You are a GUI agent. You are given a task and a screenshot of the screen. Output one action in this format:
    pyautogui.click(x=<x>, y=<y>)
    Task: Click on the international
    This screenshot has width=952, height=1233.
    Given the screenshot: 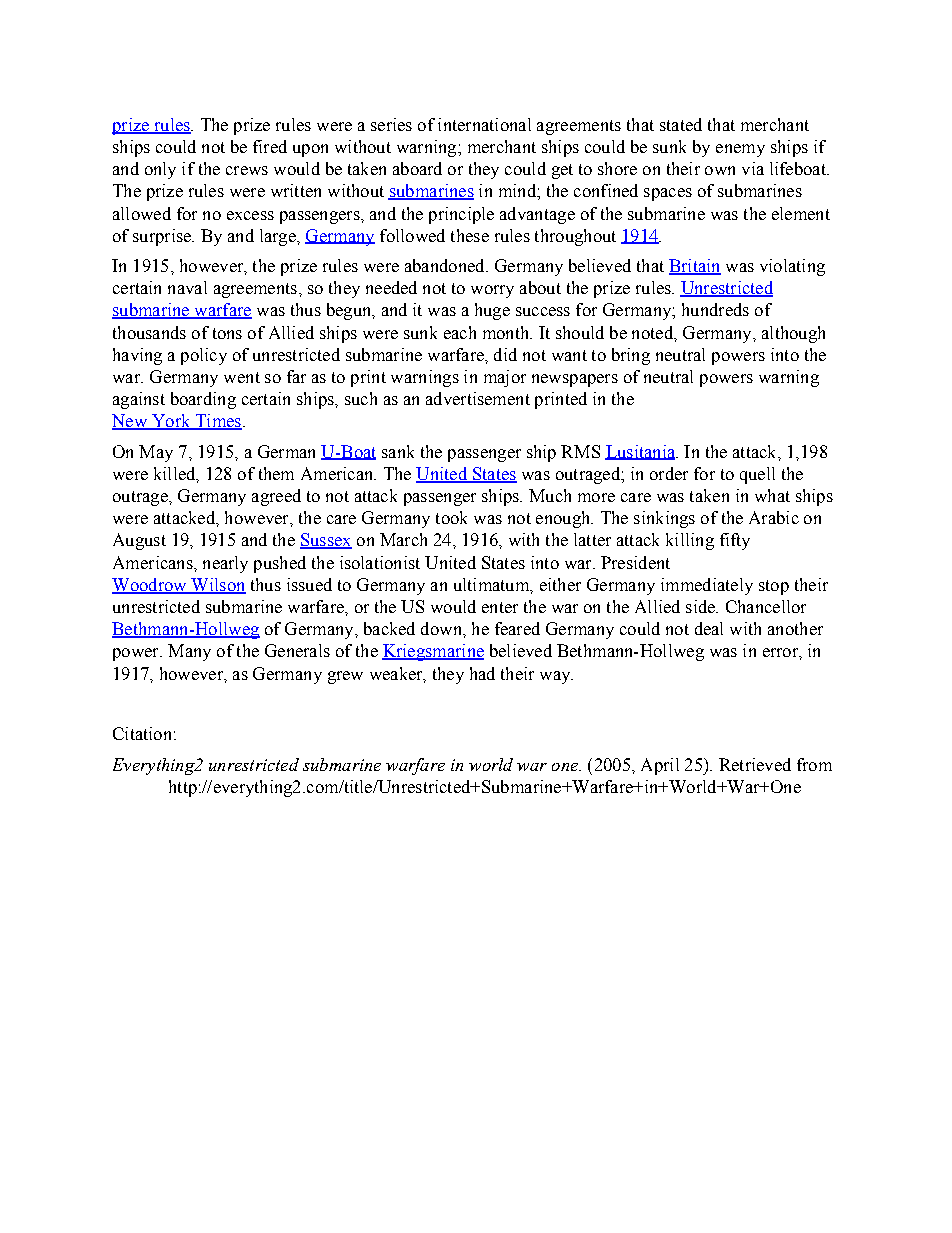 What is the action you would take?
    pyautogui.click(x=484, y=124)
